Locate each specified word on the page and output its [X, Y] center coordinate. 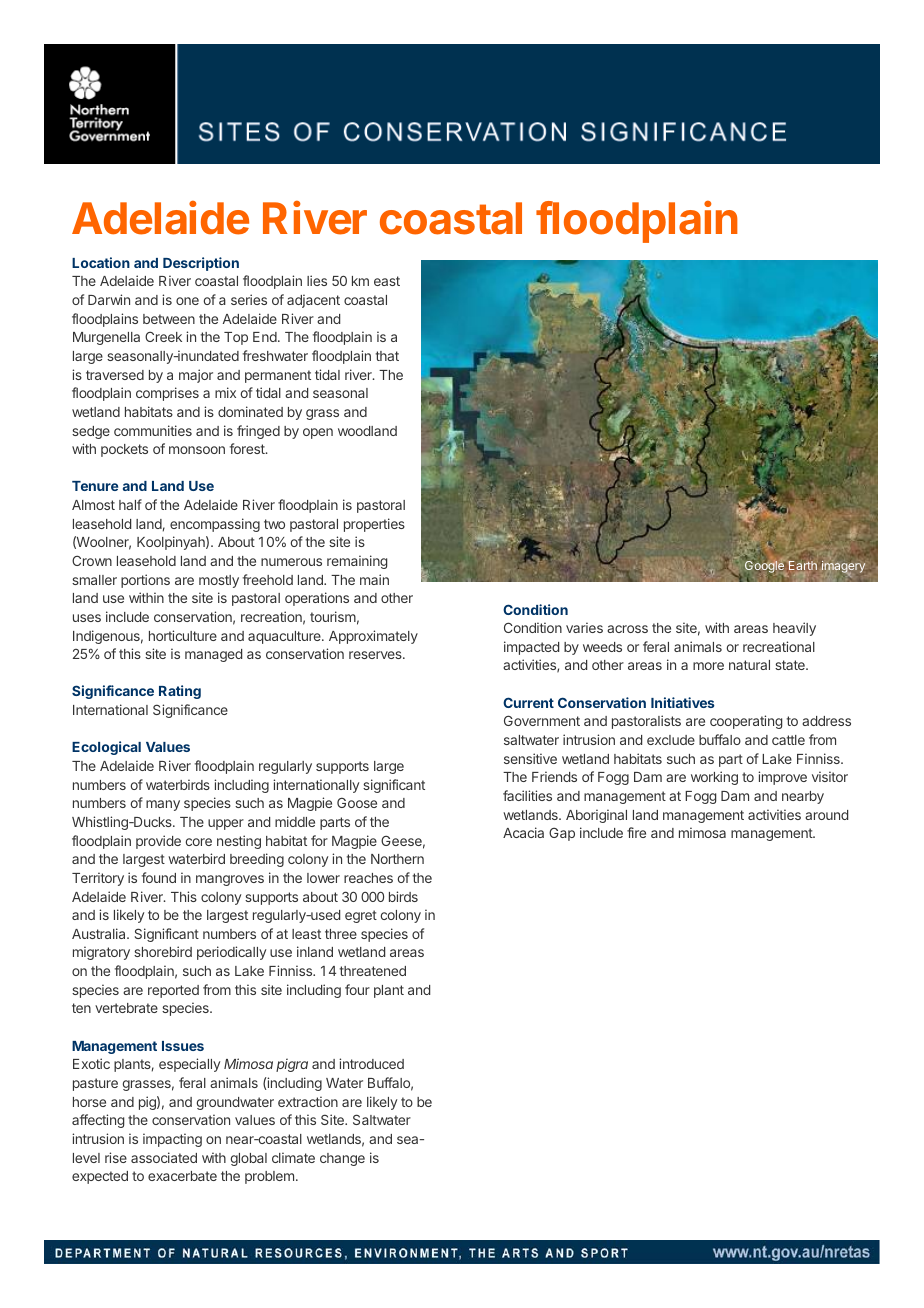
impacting [172, 1140]
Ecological [106, 748]
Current [528, 702]
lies [317, 280]
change [342, 1159]
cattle [788, 740]
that [387, 356]
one [187, 301]
